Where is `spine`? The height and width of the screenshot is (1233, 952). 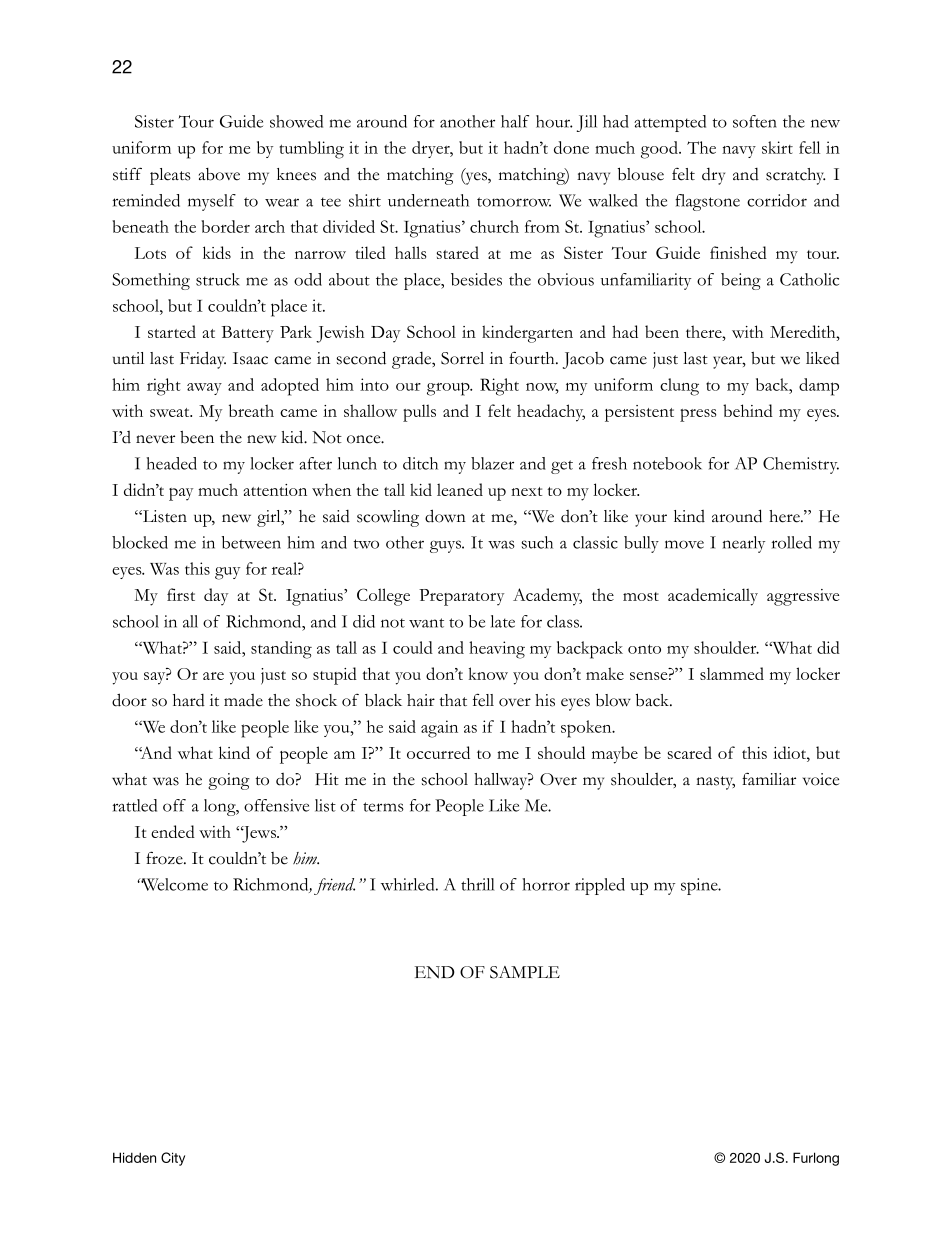 spine is located at coordinates (700, 886).
